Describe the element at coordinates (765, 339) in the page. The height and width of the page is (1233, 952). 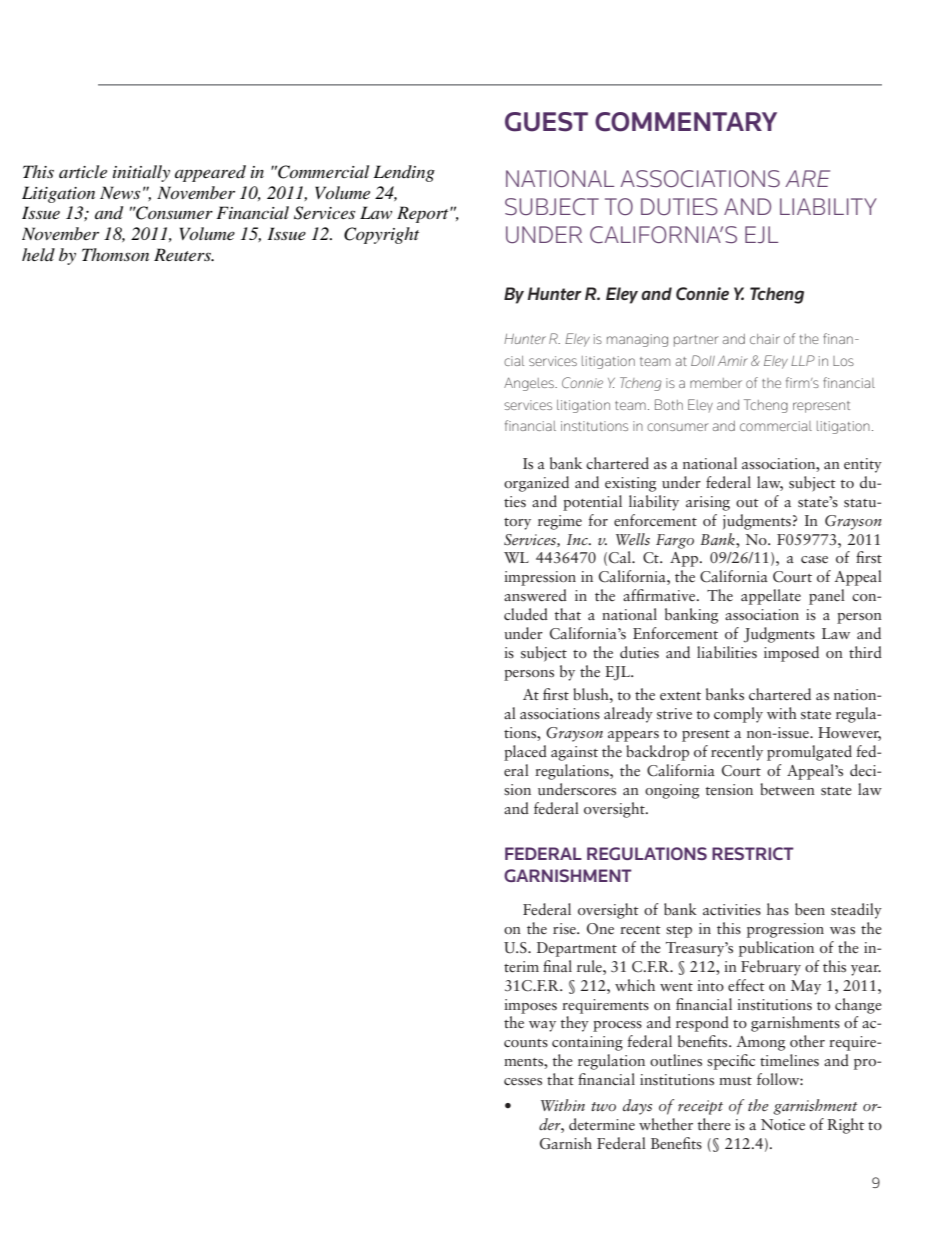
I see `chair` at that location.
